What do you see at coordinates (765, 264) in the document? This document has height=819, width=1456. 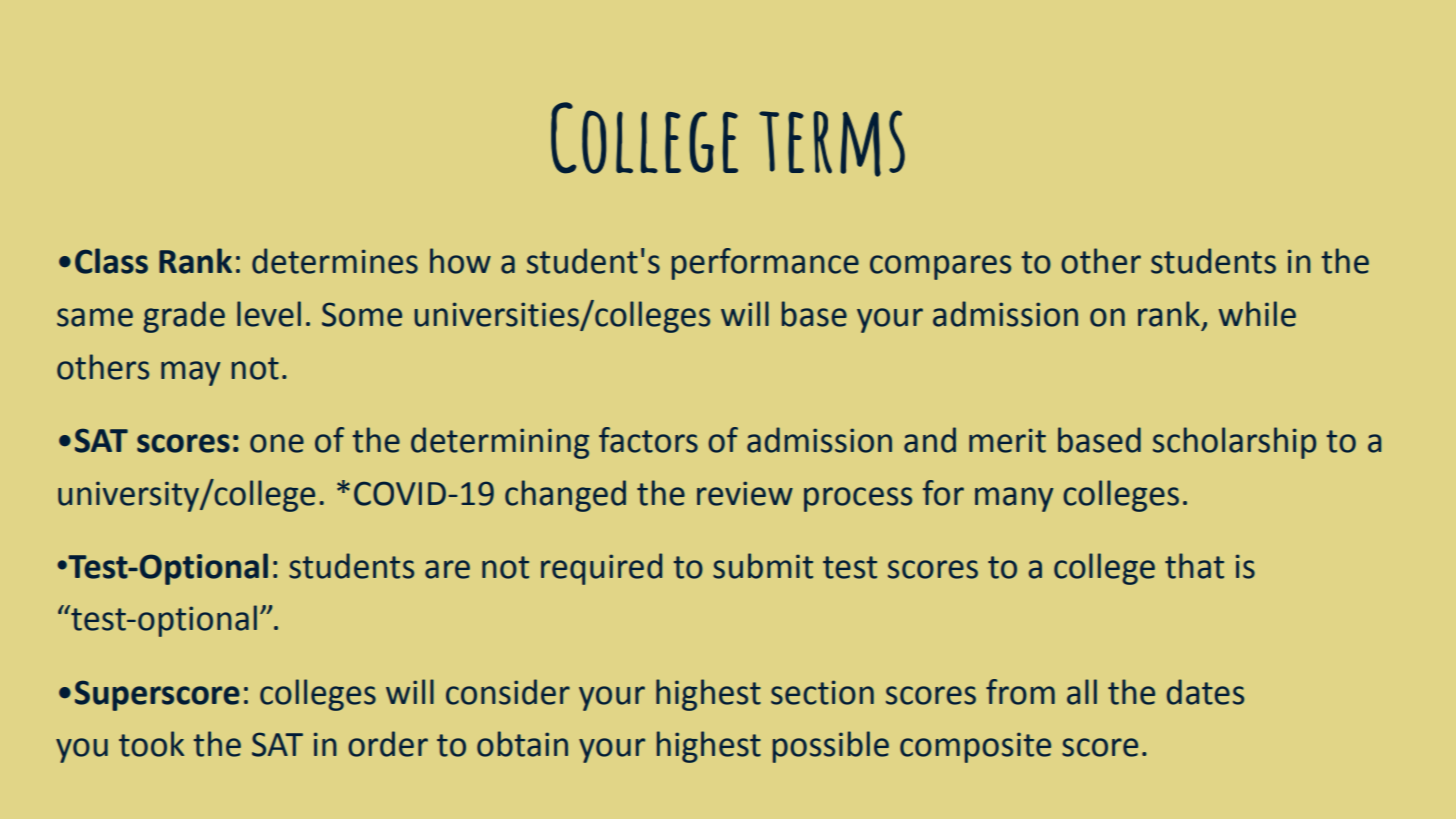 I see `performance` at bounding box center [765, 264].
